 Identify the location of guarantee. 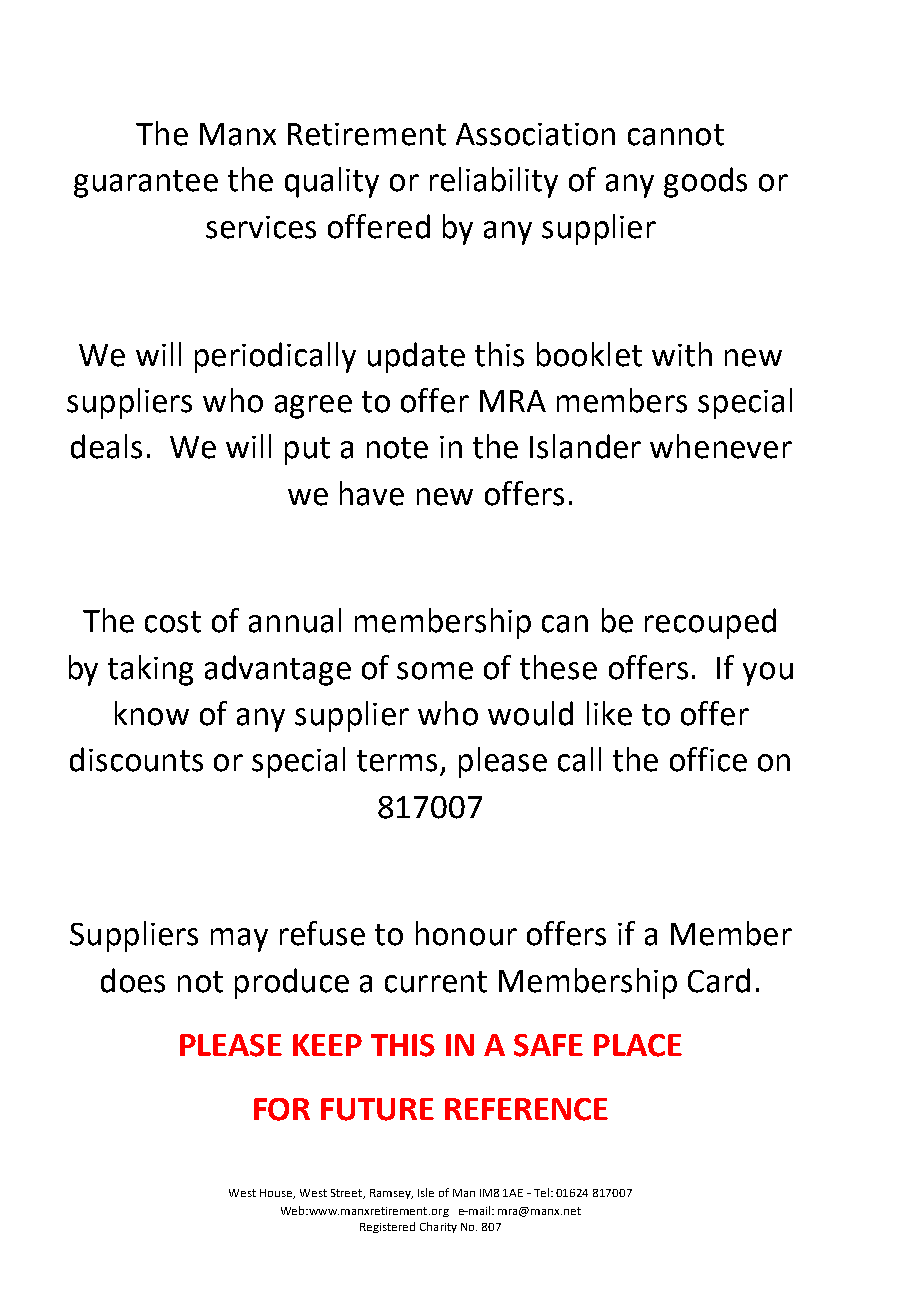
(146, 184).
